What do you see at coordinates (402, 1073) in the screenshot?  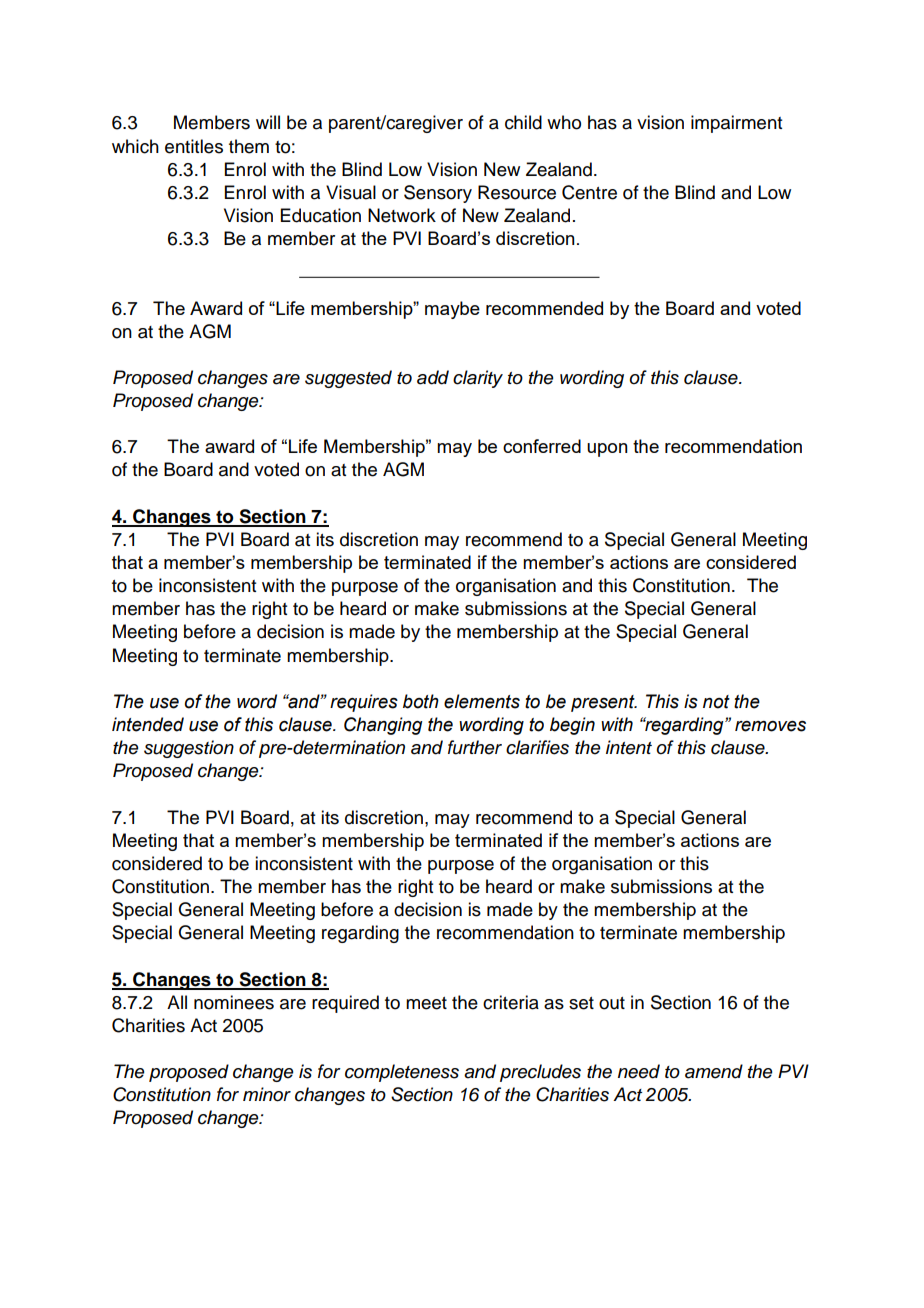 I see `completeness` at bounding box center [402, 1073].
